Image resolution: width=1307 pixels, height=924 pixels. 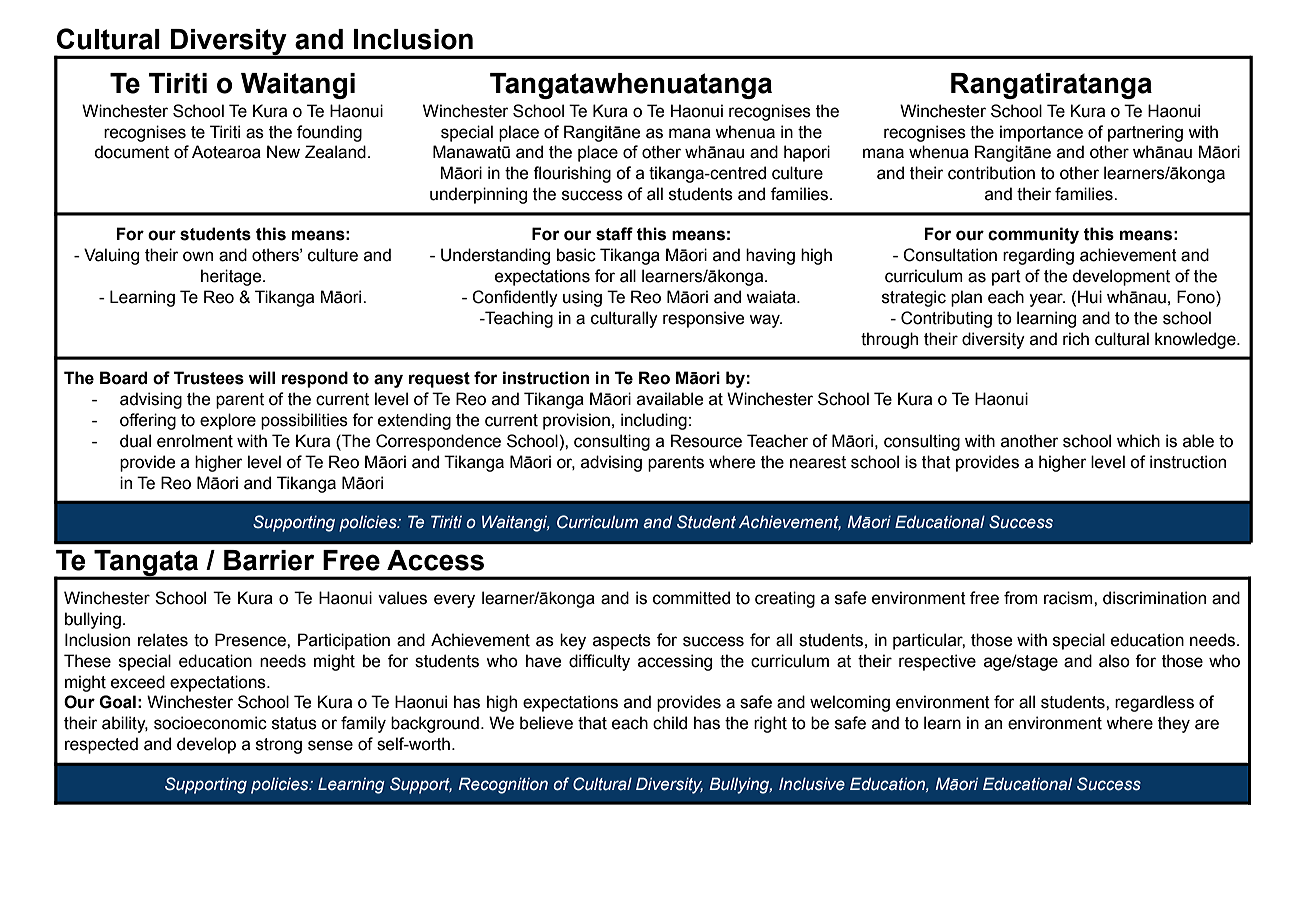 What do you see at coordinates (209, 378) in the screenshot?
I see `Trustees` at bounding box center [209, 378].
